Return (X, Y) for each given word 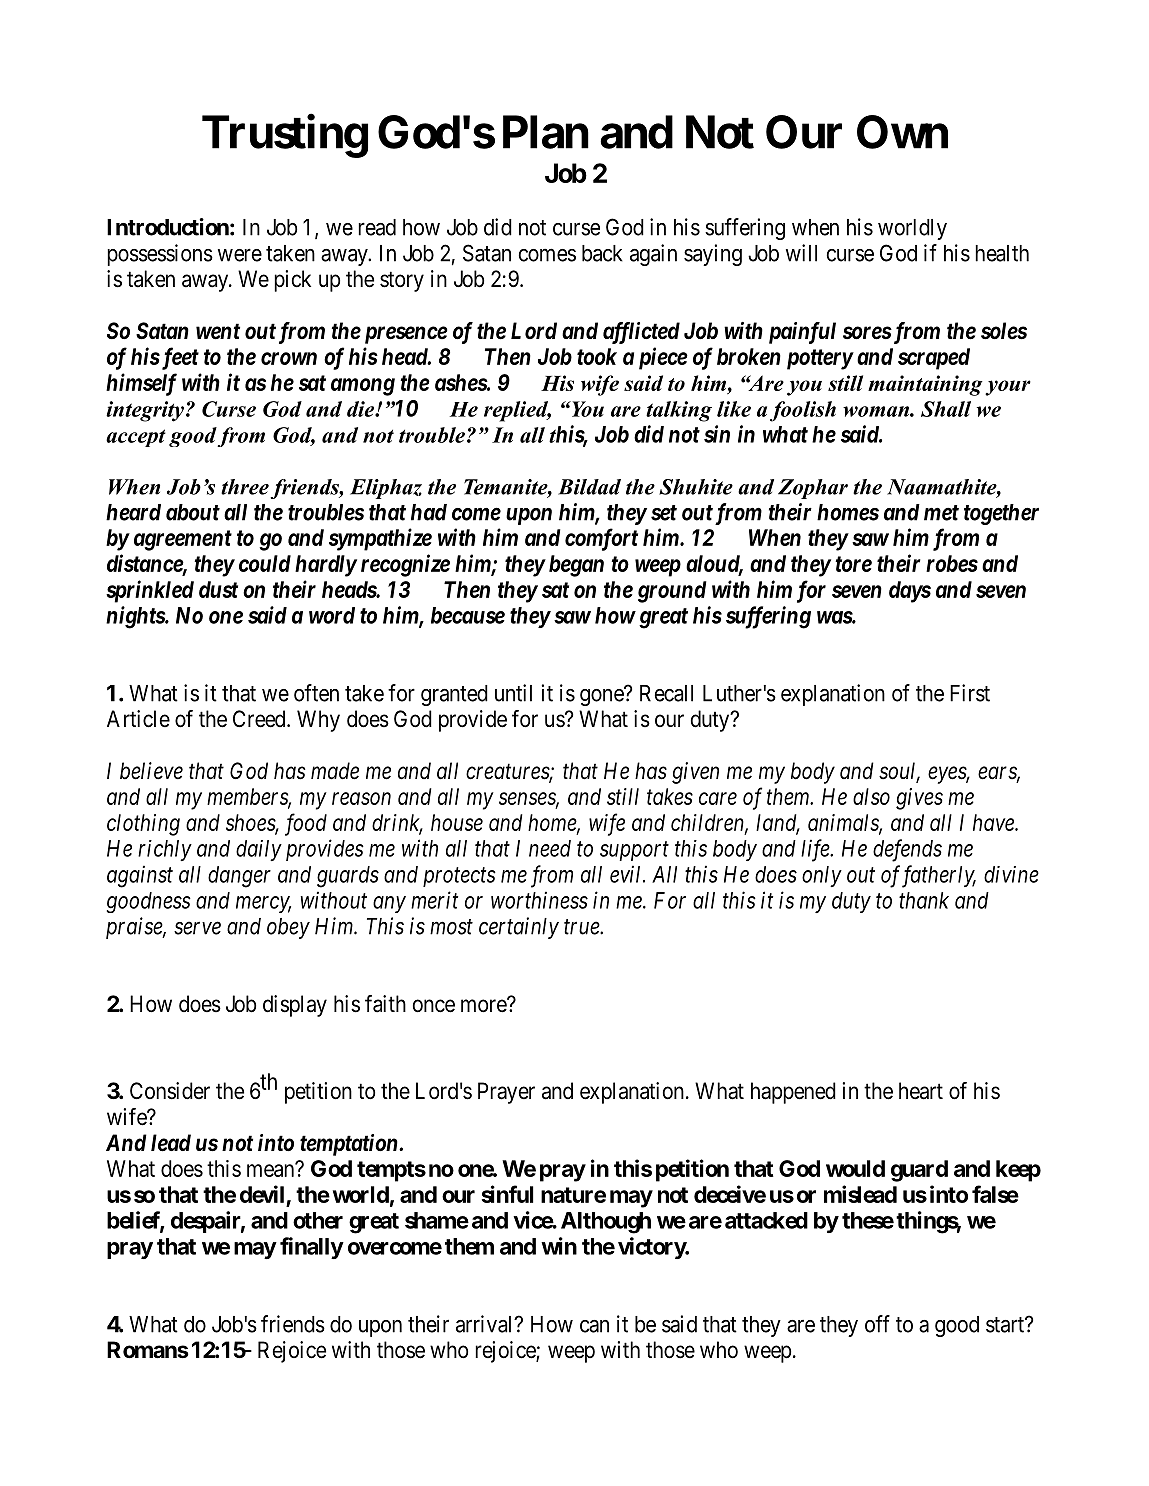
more (484, 1006)
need (550, 848)
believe (151, 771)
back (602, 253)
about (193, 512)
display (295, 1006)
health (1002, 253)
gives (919, 799)
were (240, 255)
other (318, 1220)
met (941, 513)
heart (921, 1091)
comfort (601, 539)
